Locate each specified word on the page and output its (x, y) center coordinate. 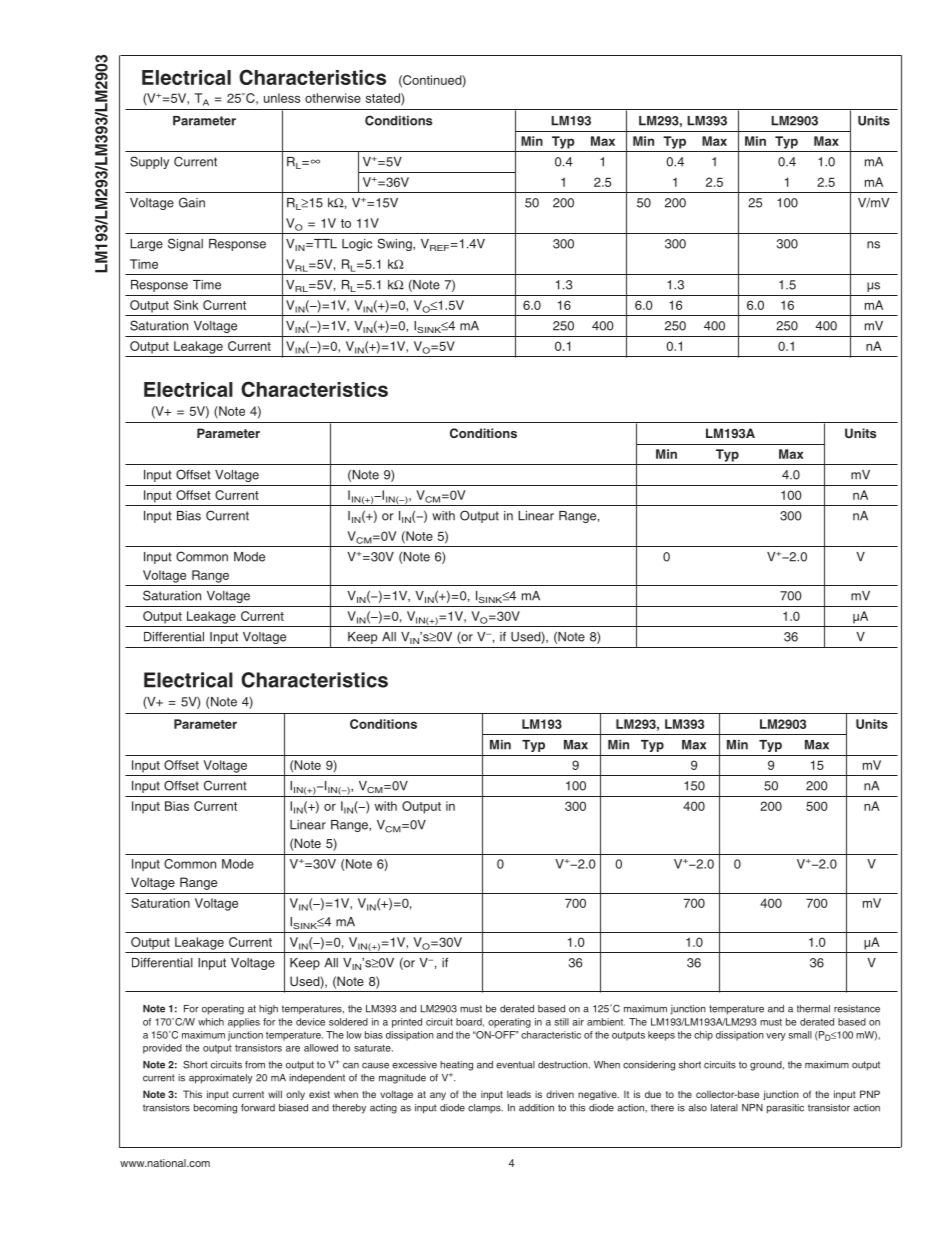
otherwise (333, 98)
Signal (185, 244)
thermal (813, 1009)
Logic (357, 245)
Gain (192, 202)
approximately (221, 1079)
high (268, 1010)
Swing (395, 244)
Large (146, 245)
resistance (857, 1009)
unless (282, 98)
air (578, 1022)
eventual (515, 1065)
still (561, 1022)
